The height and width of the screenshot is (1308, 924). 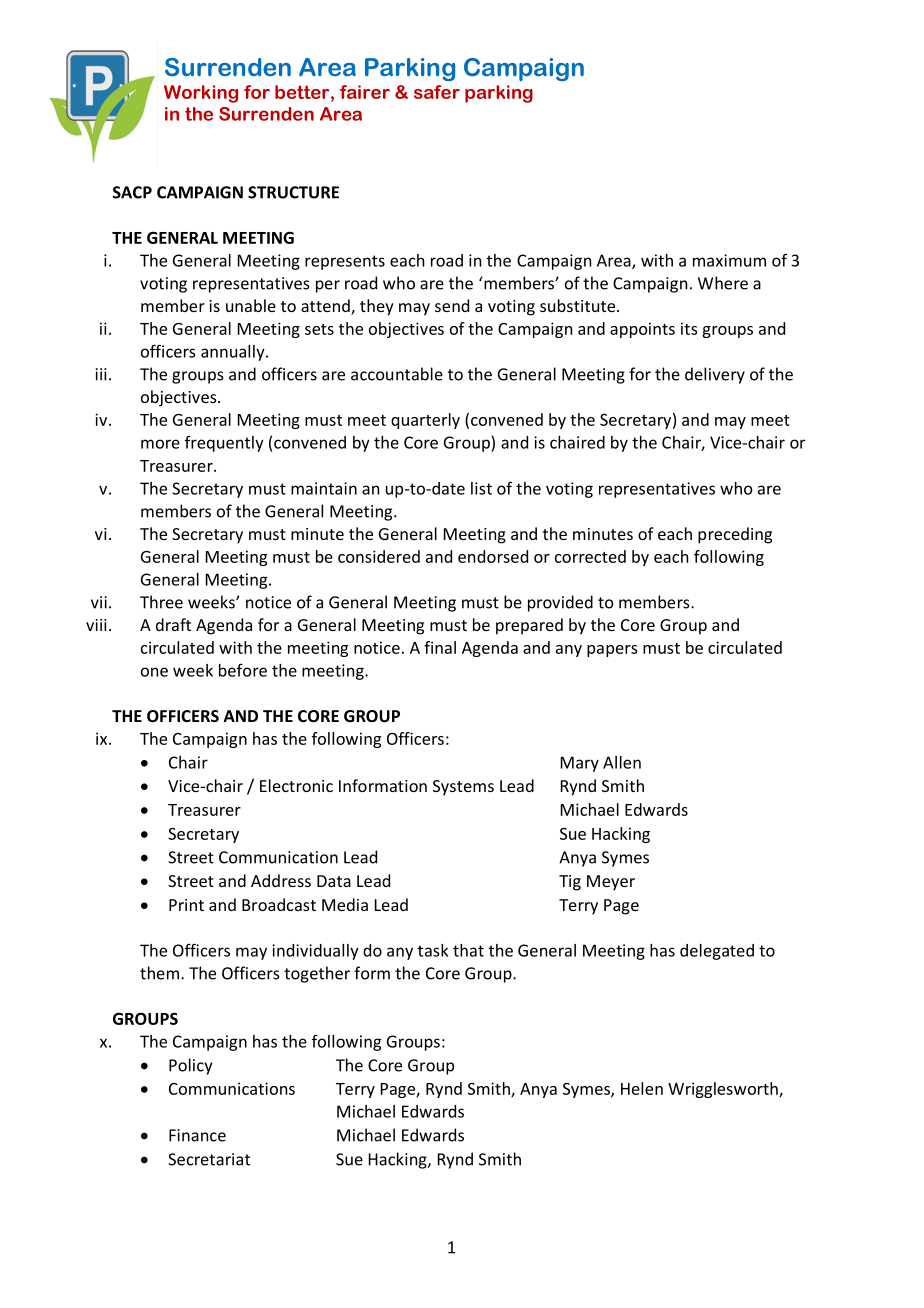 What do you see at coordinates (201, 94) in the screenshot?
I see `Working` at bounding box center [201, 94].
